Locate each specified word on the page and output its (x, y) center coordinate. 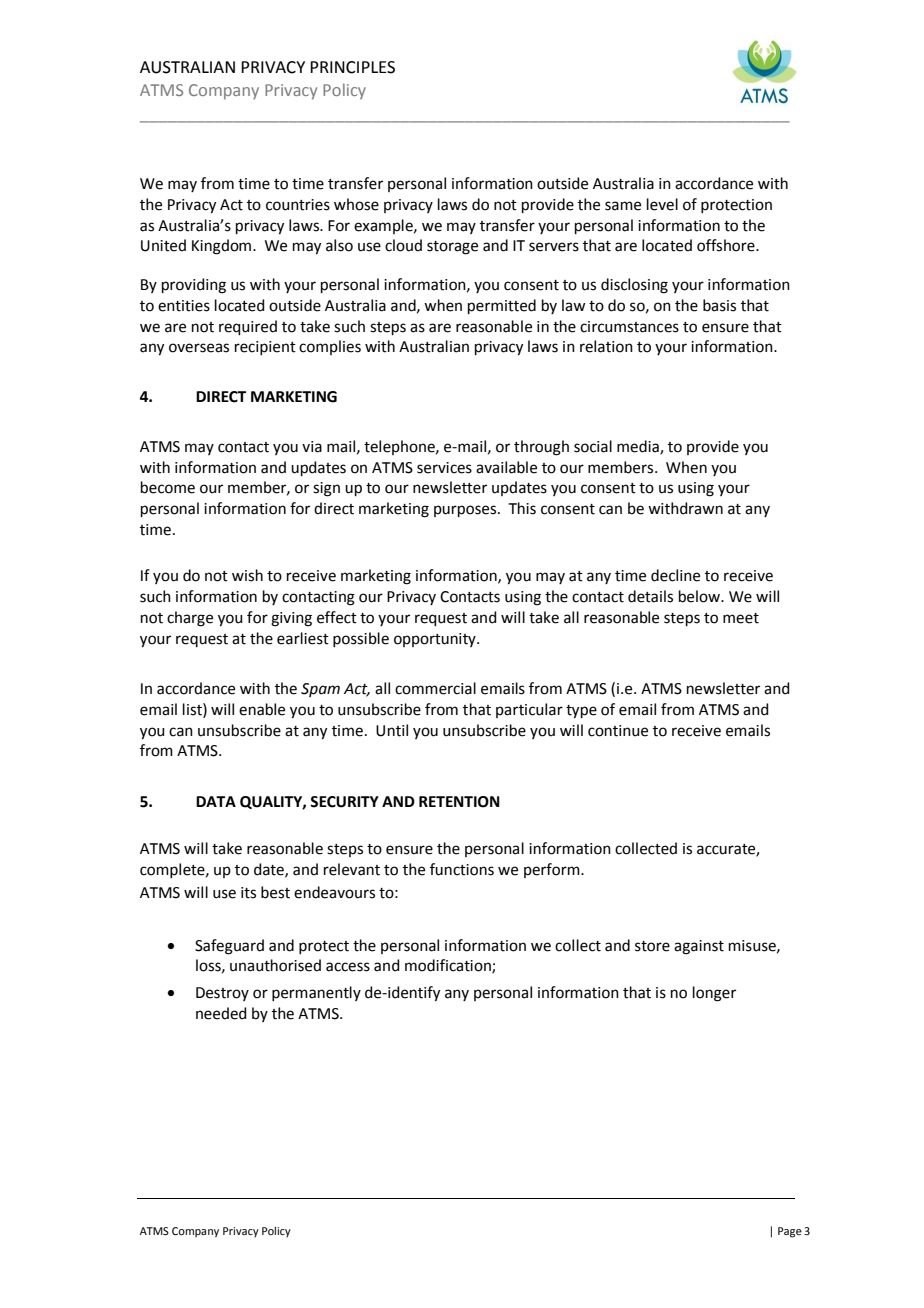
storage (452, 248)
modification (449, 966)
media (639, 447)
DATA (216, 801)
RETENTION (459, 802)
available (506, 467)
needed (221, 1013)
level (662, 204)
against (699, 947)
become (168, 487)
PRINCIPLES (352, 67)
